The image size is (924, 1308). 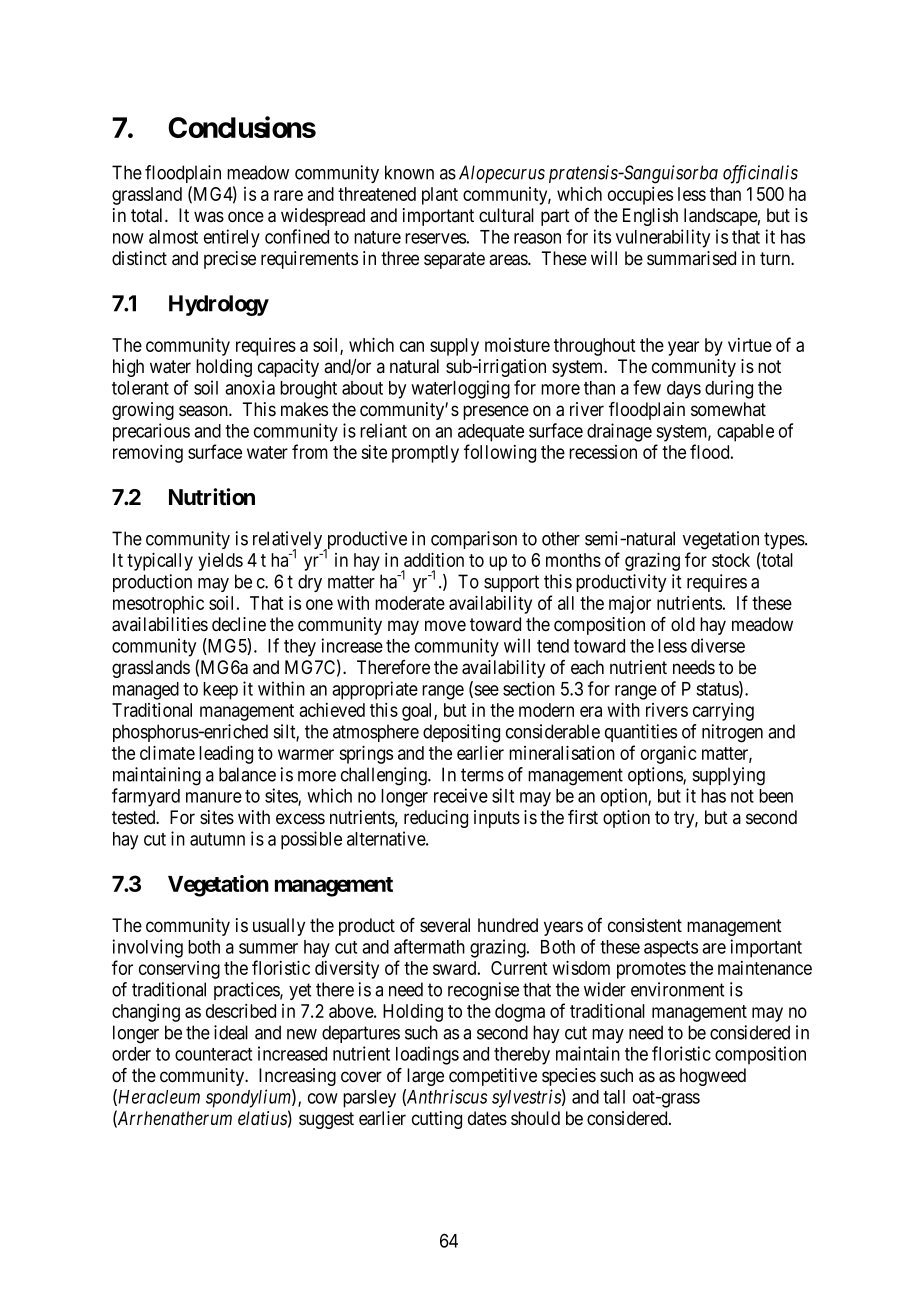 I want to click on plant, so click(x=440, y=196).
